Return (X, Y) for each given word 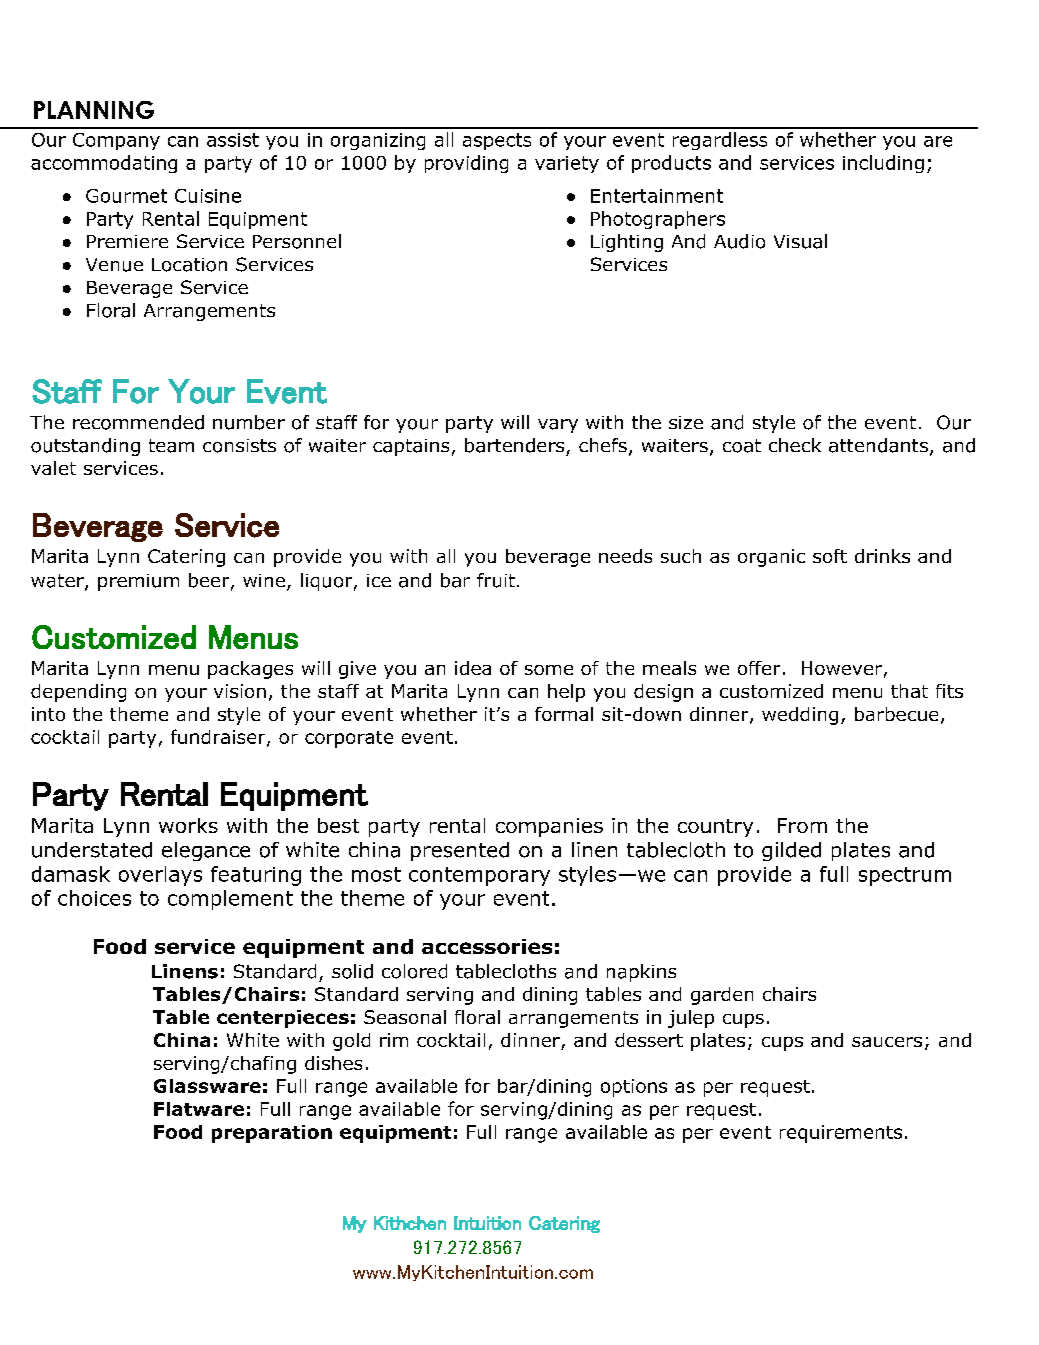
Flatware (199, 1109)
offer (759, 668)
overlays (160, 876)
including (883, 164)
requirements (841, 1134)
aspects (497, 141)
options (634, 1088)
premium (138, 582)
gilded (791, 851)
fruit (497, 580)
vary (558, 426)
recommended (138, 422)
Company (116, 141)
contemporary (479, 876)
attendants (878, 445)
